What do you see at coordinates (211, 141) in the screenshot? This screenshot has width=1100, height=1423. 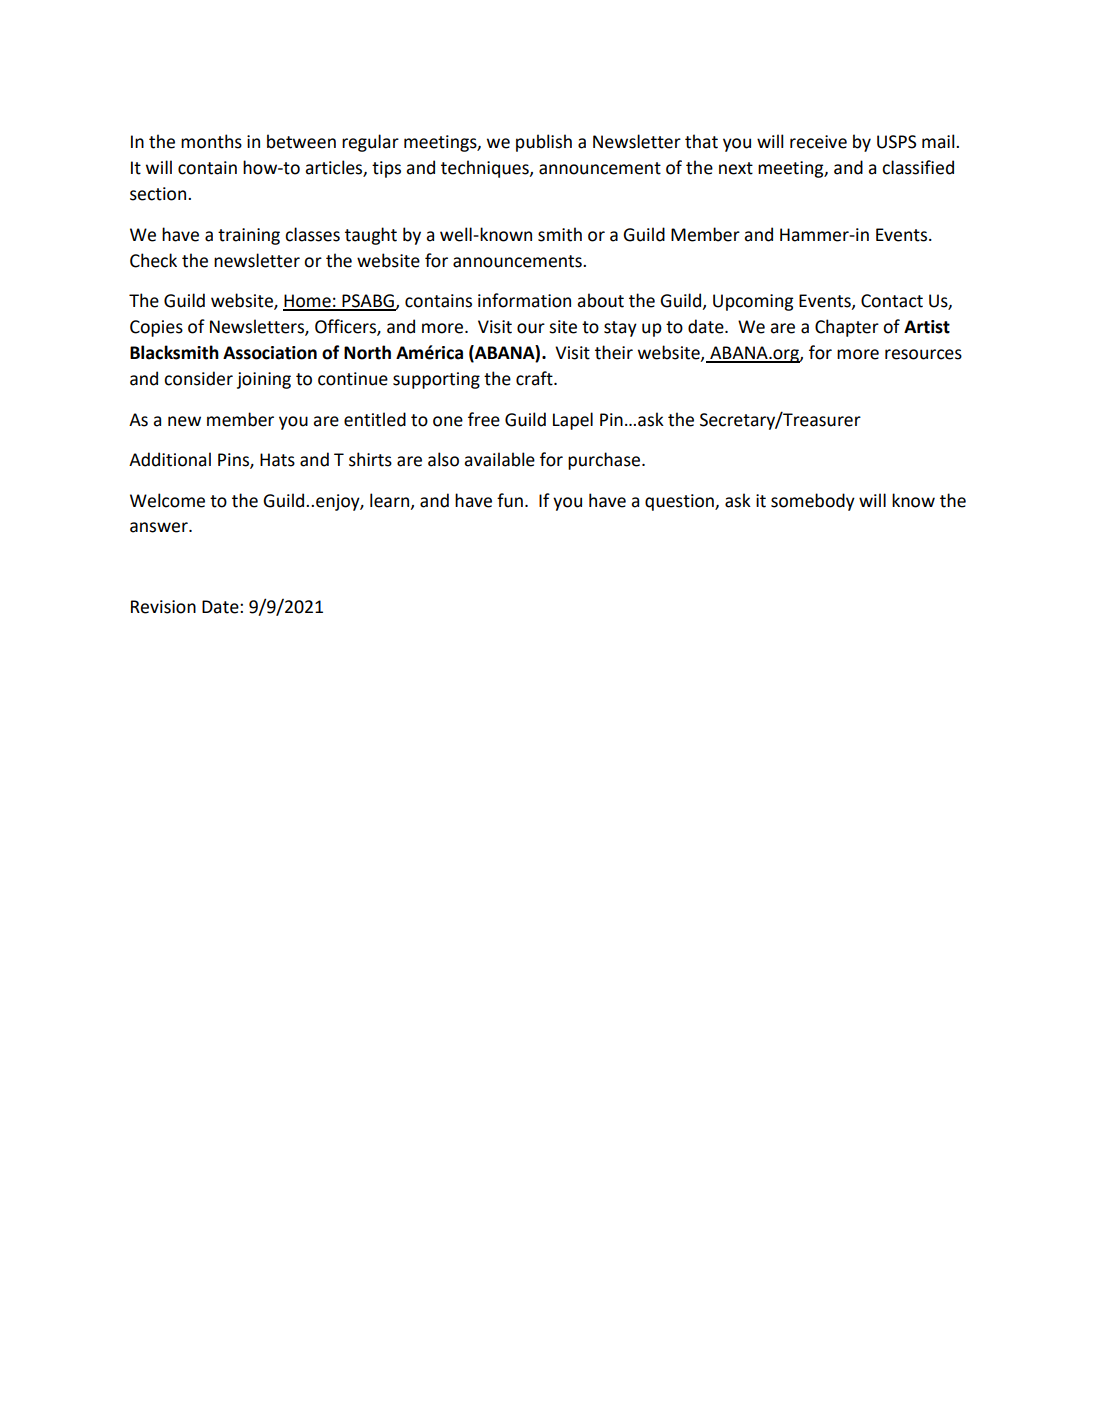 I see `months` at bounding box center [211, 141].
